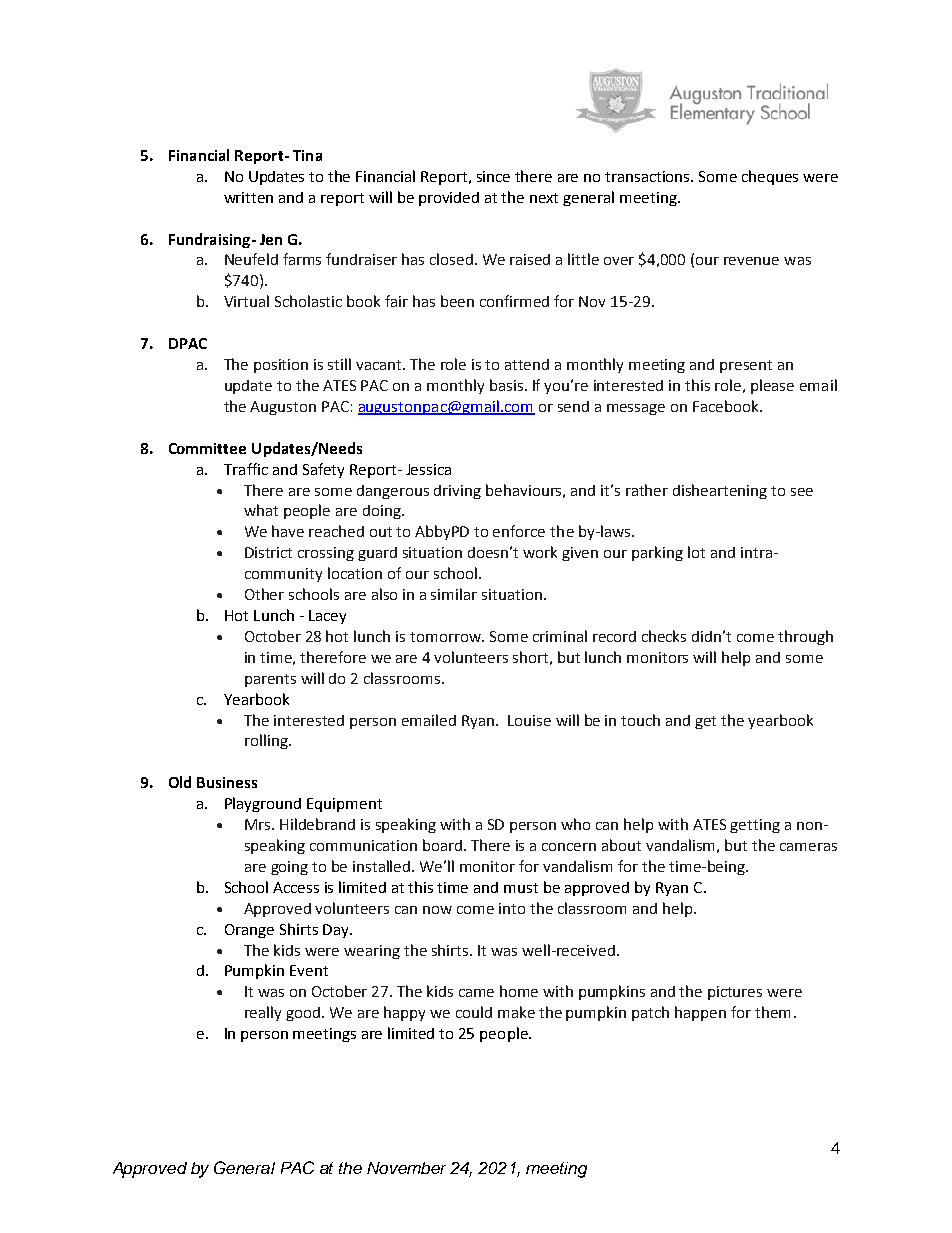 The image size is (952, 1233). Describe the element at coordinates (248, 197) in the page. I see `written` at that location.
